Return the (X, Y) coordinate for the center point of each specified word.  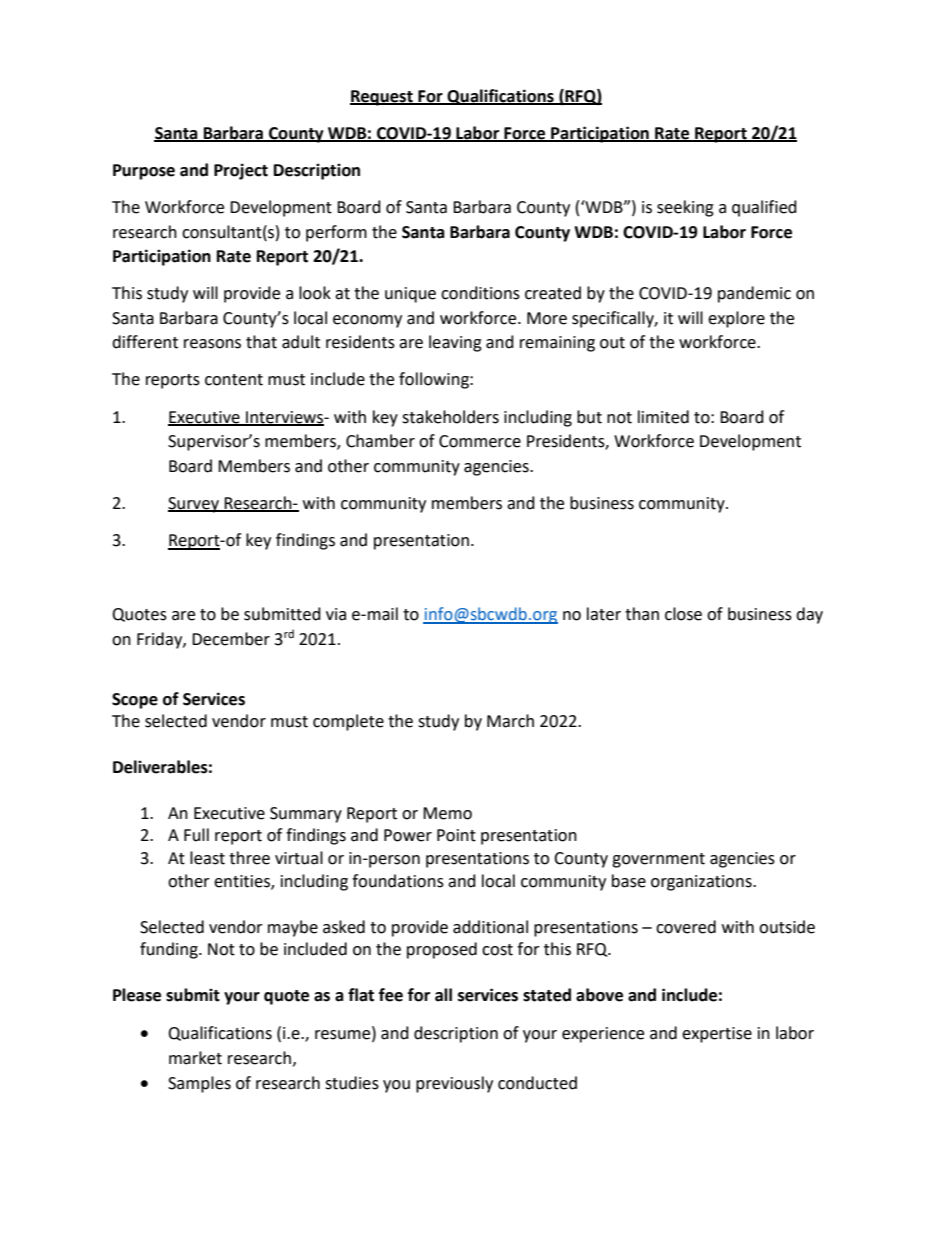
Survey (194, 505)
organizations (702, 883)
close (683, 614)
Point (456, 835)
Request (382, 98)
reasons (212, 344)
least (207, 858)
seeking (685, 208)
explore (736, 319)
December (231, 639)
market (195, 1058)
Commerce (480, 441)
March (510, 721)
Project (241, 171)
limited (663, 417)
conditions (480, 293)
